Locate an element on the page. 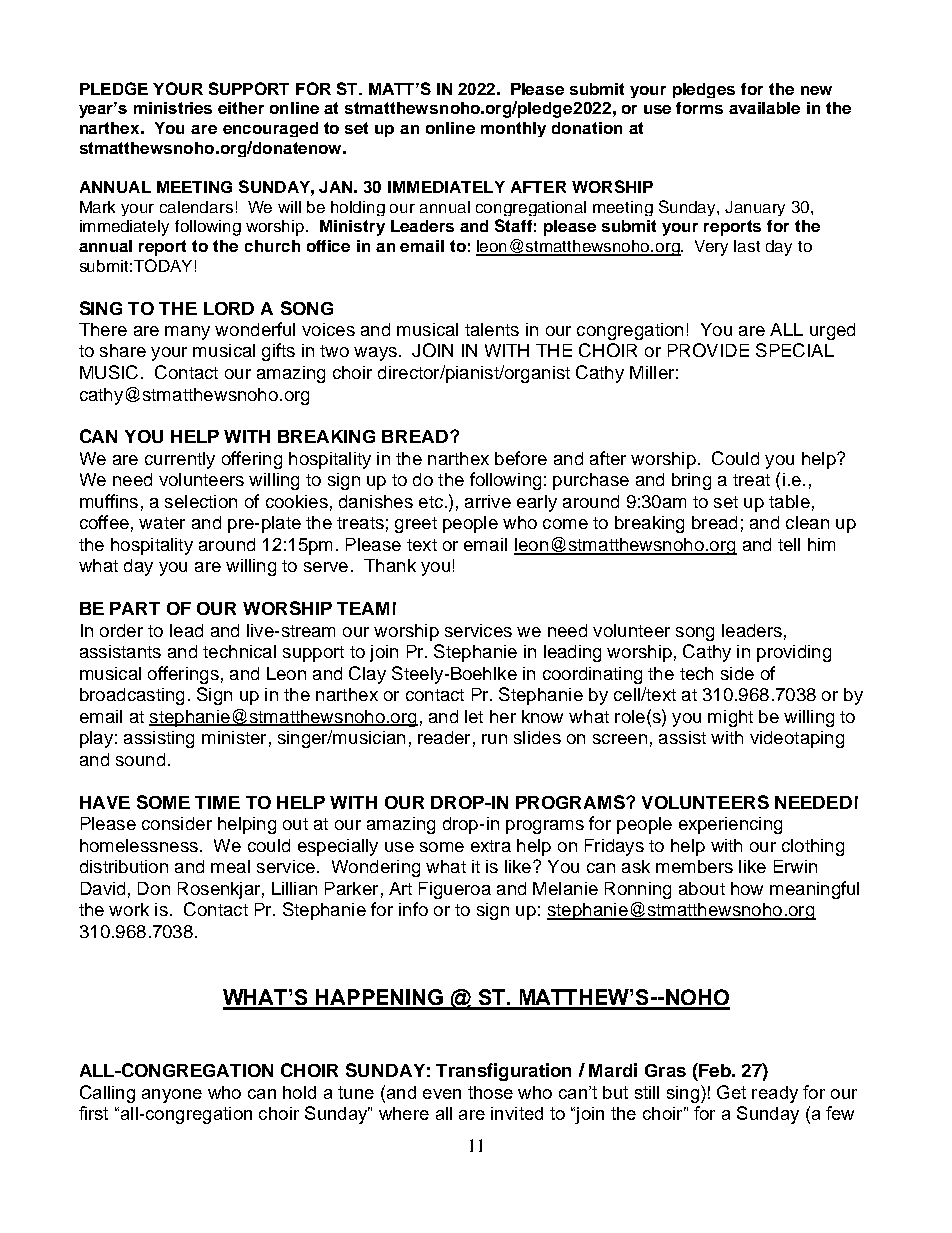 The height and width of the document is (1233, 952). Thank is located at coordinates (390, 565).
